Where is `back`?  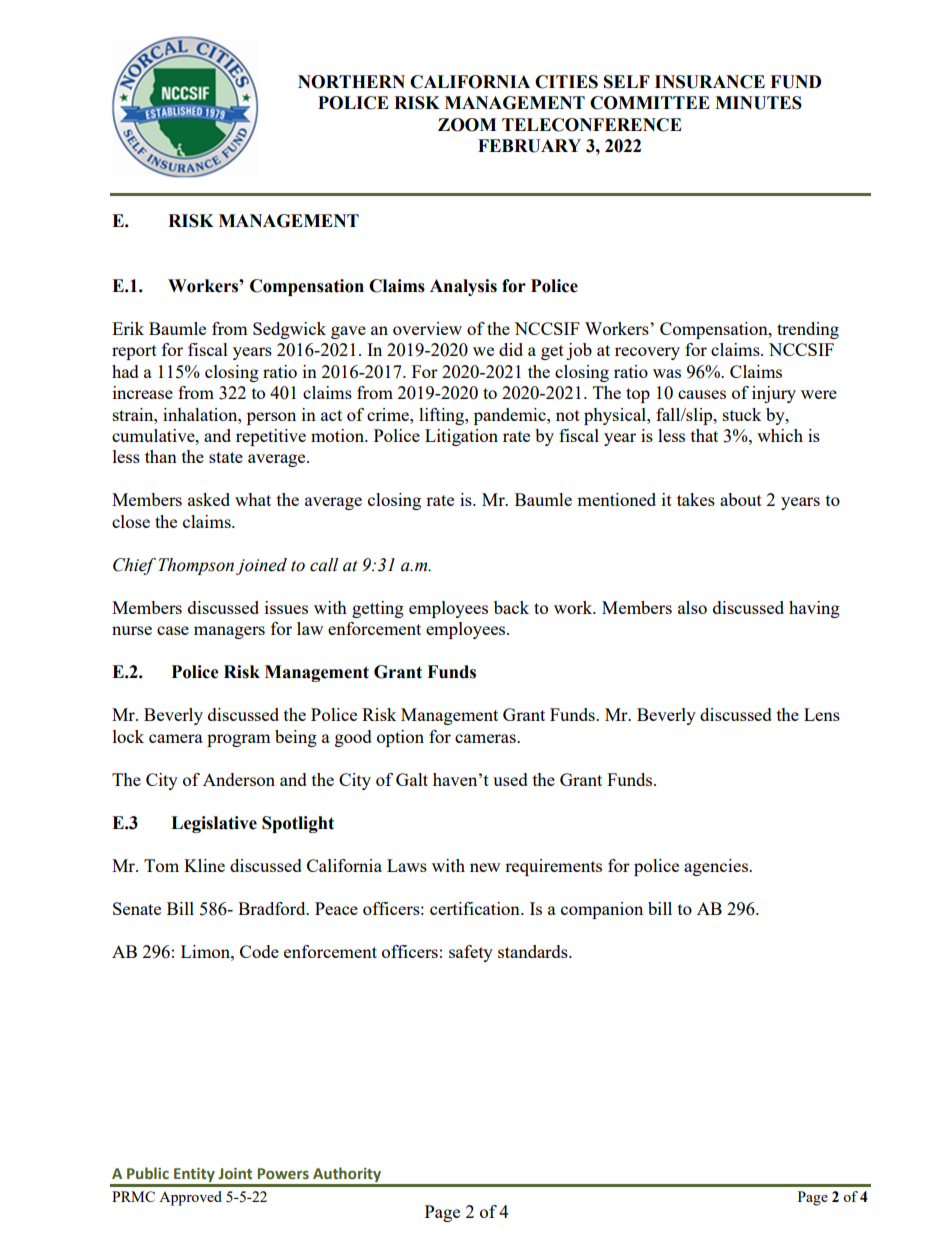 back is located at coordinates (511, 607).
